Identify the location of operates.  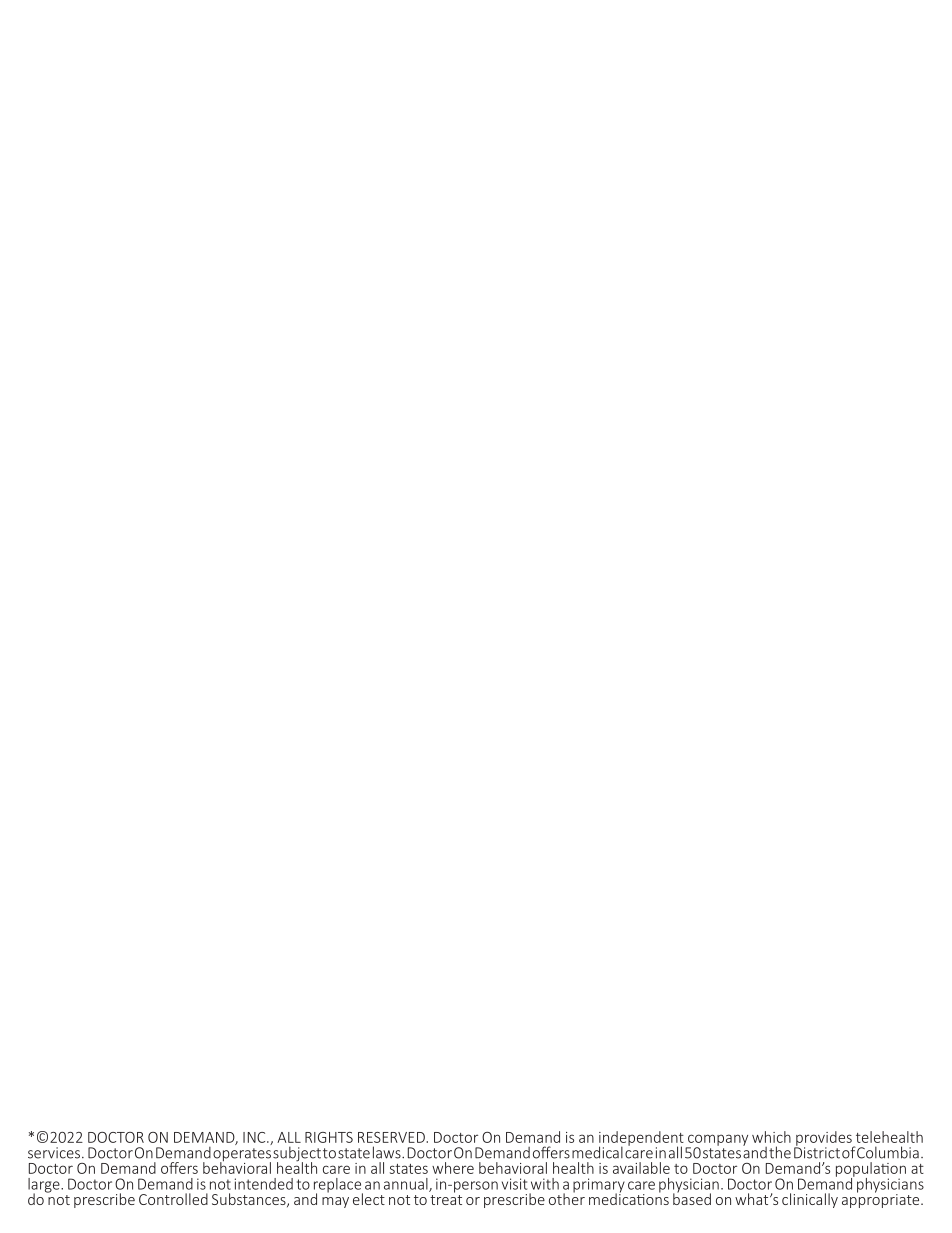
(242, 1156).
